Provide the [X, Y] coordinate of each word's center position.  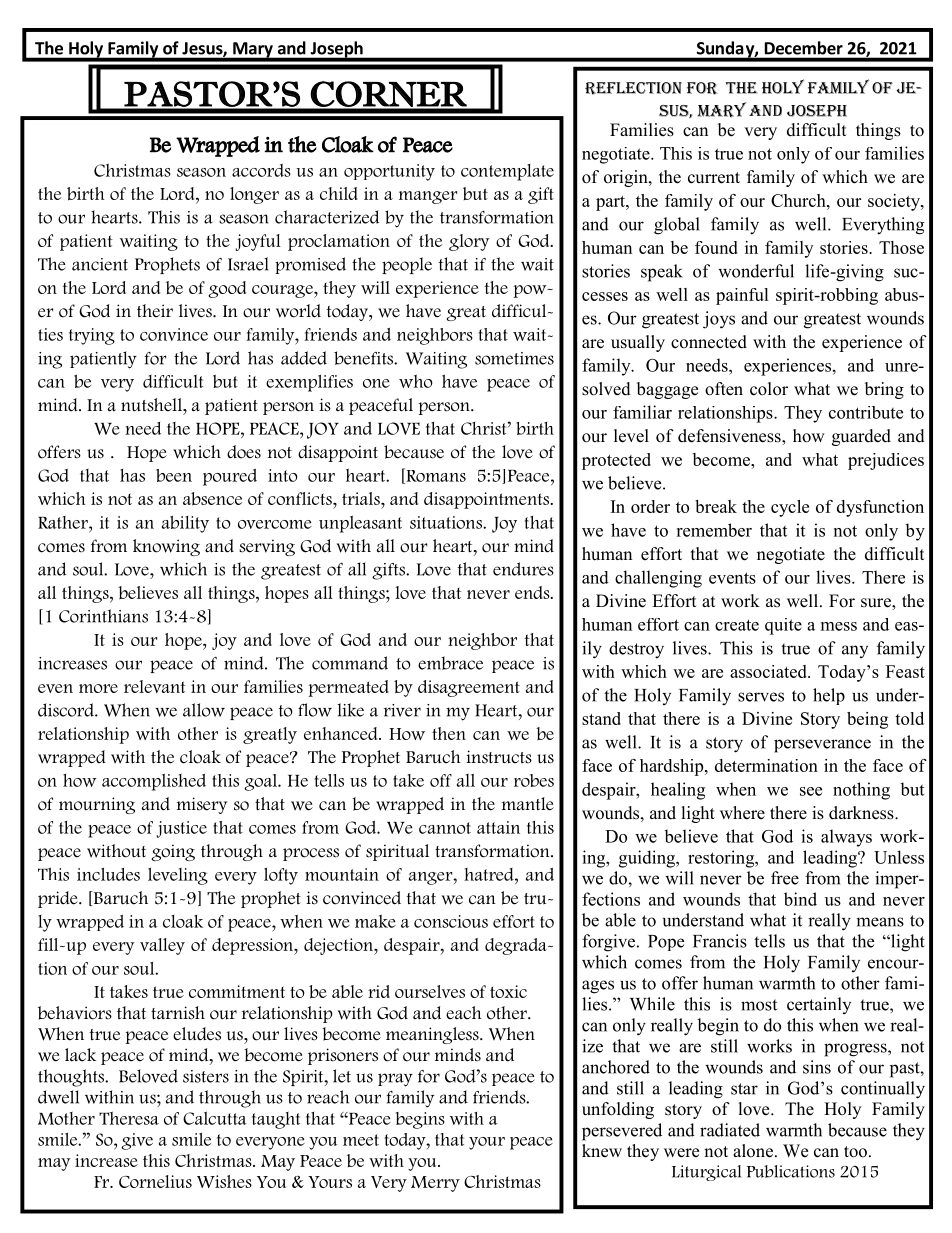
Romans [435, 476]
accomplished [154, 782]
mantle [528, 804]
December [804, 48]
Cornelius [155, 1181]
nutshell [152, 405]
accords [261, 170]
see [811, 791]
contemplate [507, 172]
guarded [861, 437]
